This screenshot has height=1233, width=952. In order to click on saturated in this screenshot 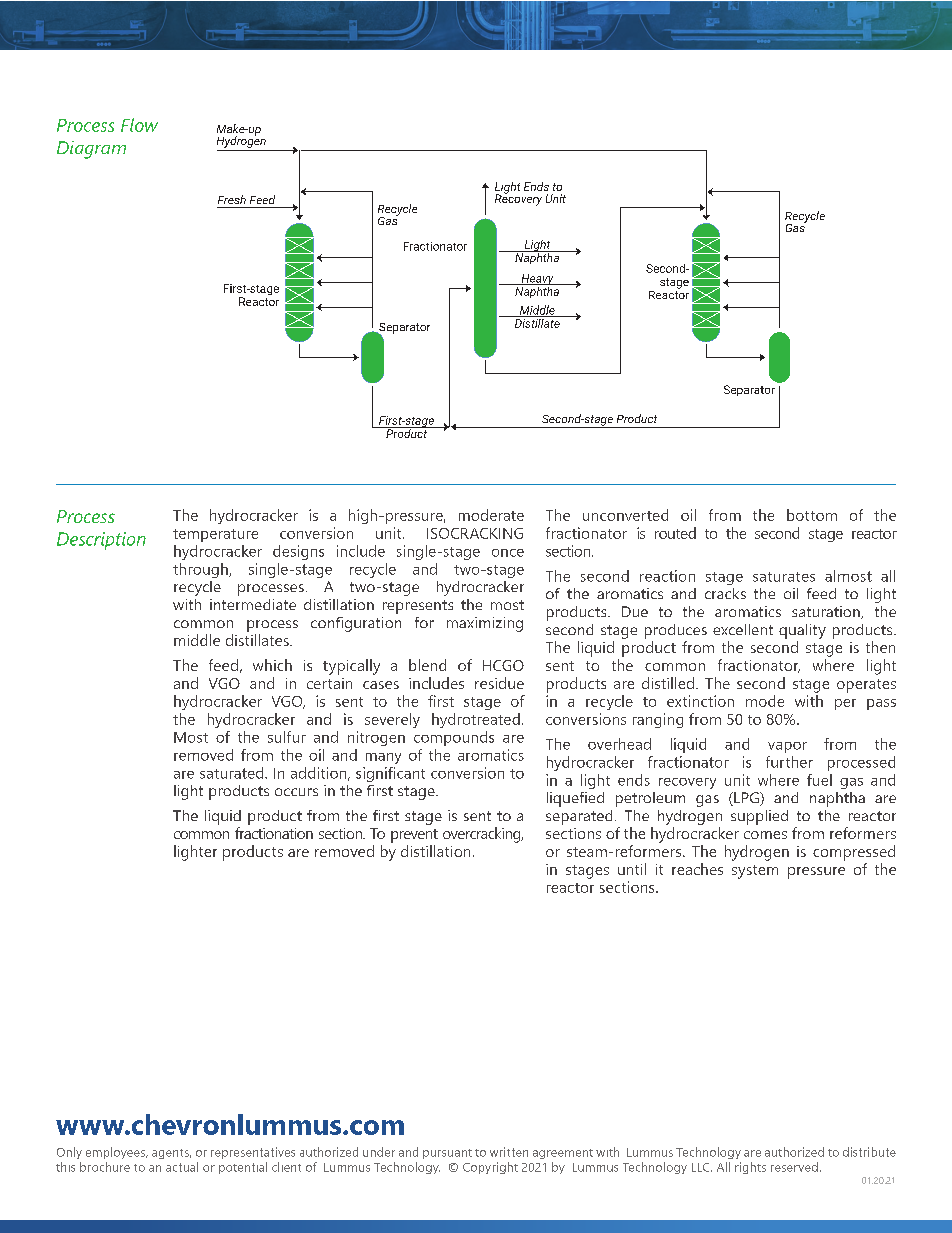, I will do `click(233, 773)`.
